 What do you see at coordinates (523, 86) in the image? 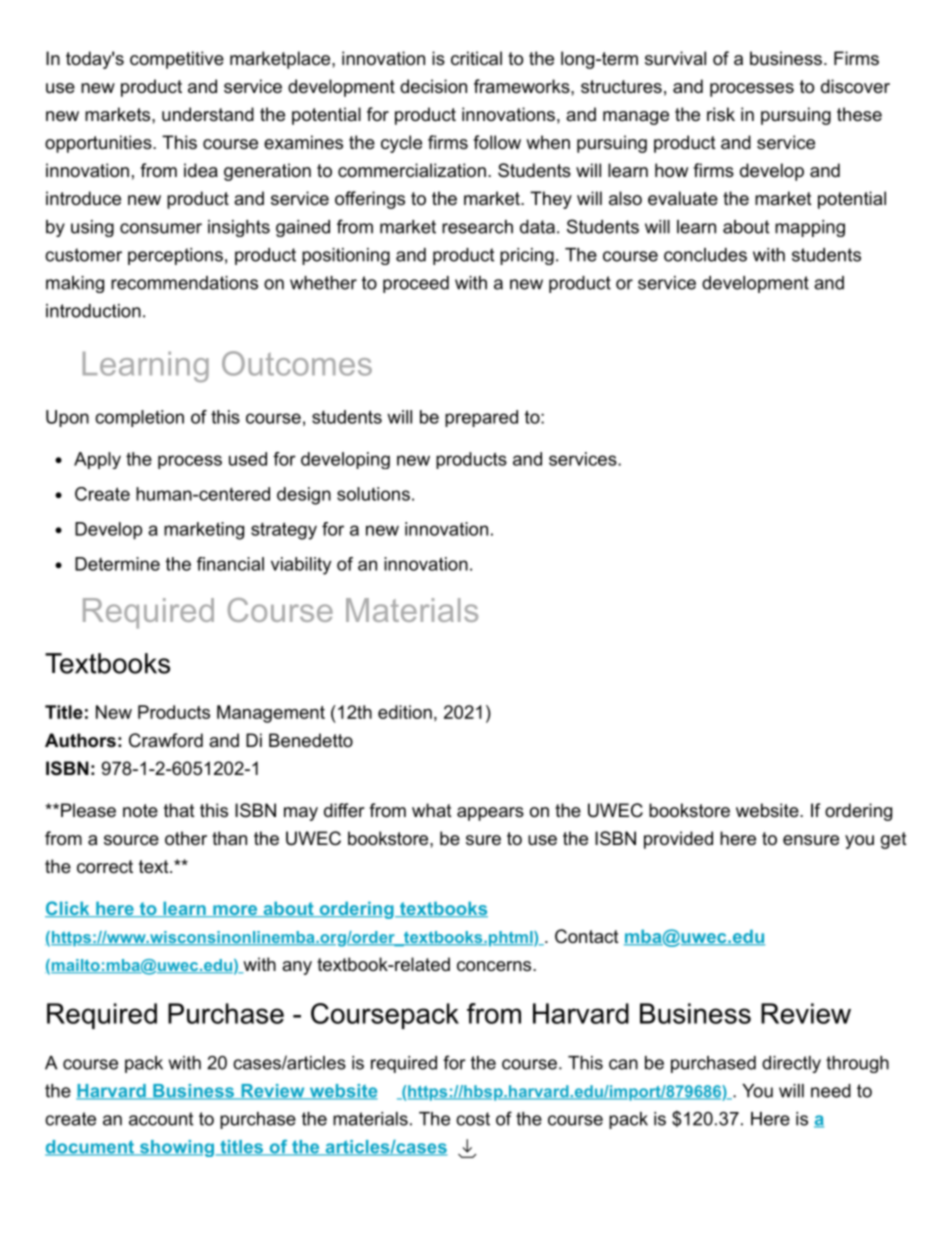
I see `frameworks` at bounding box center [523, 86].
